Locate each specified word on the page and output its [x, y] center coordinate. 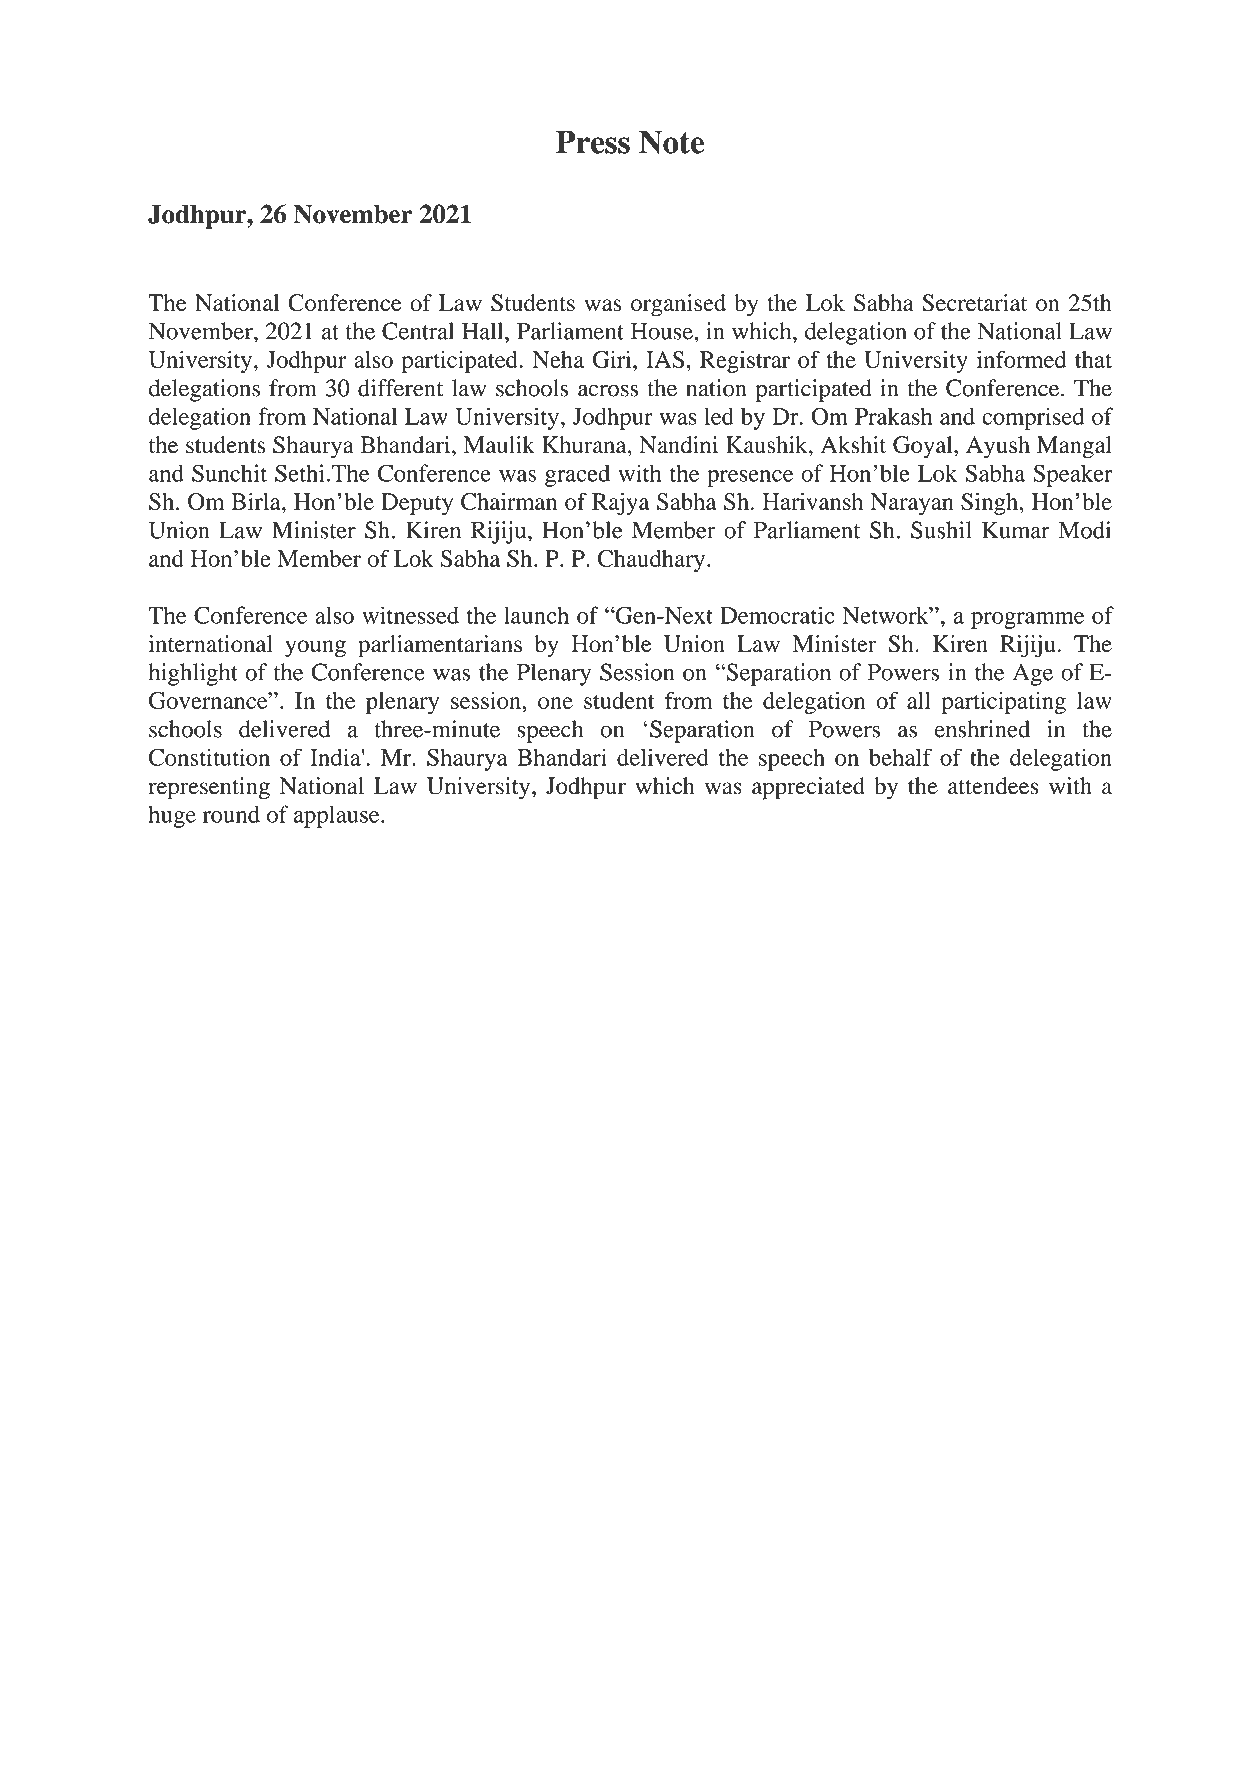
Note [671, 142]
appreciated [808, 788]
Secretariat [974, 303]
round [231, 814]
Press [593, 142]
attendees [993, 786]
